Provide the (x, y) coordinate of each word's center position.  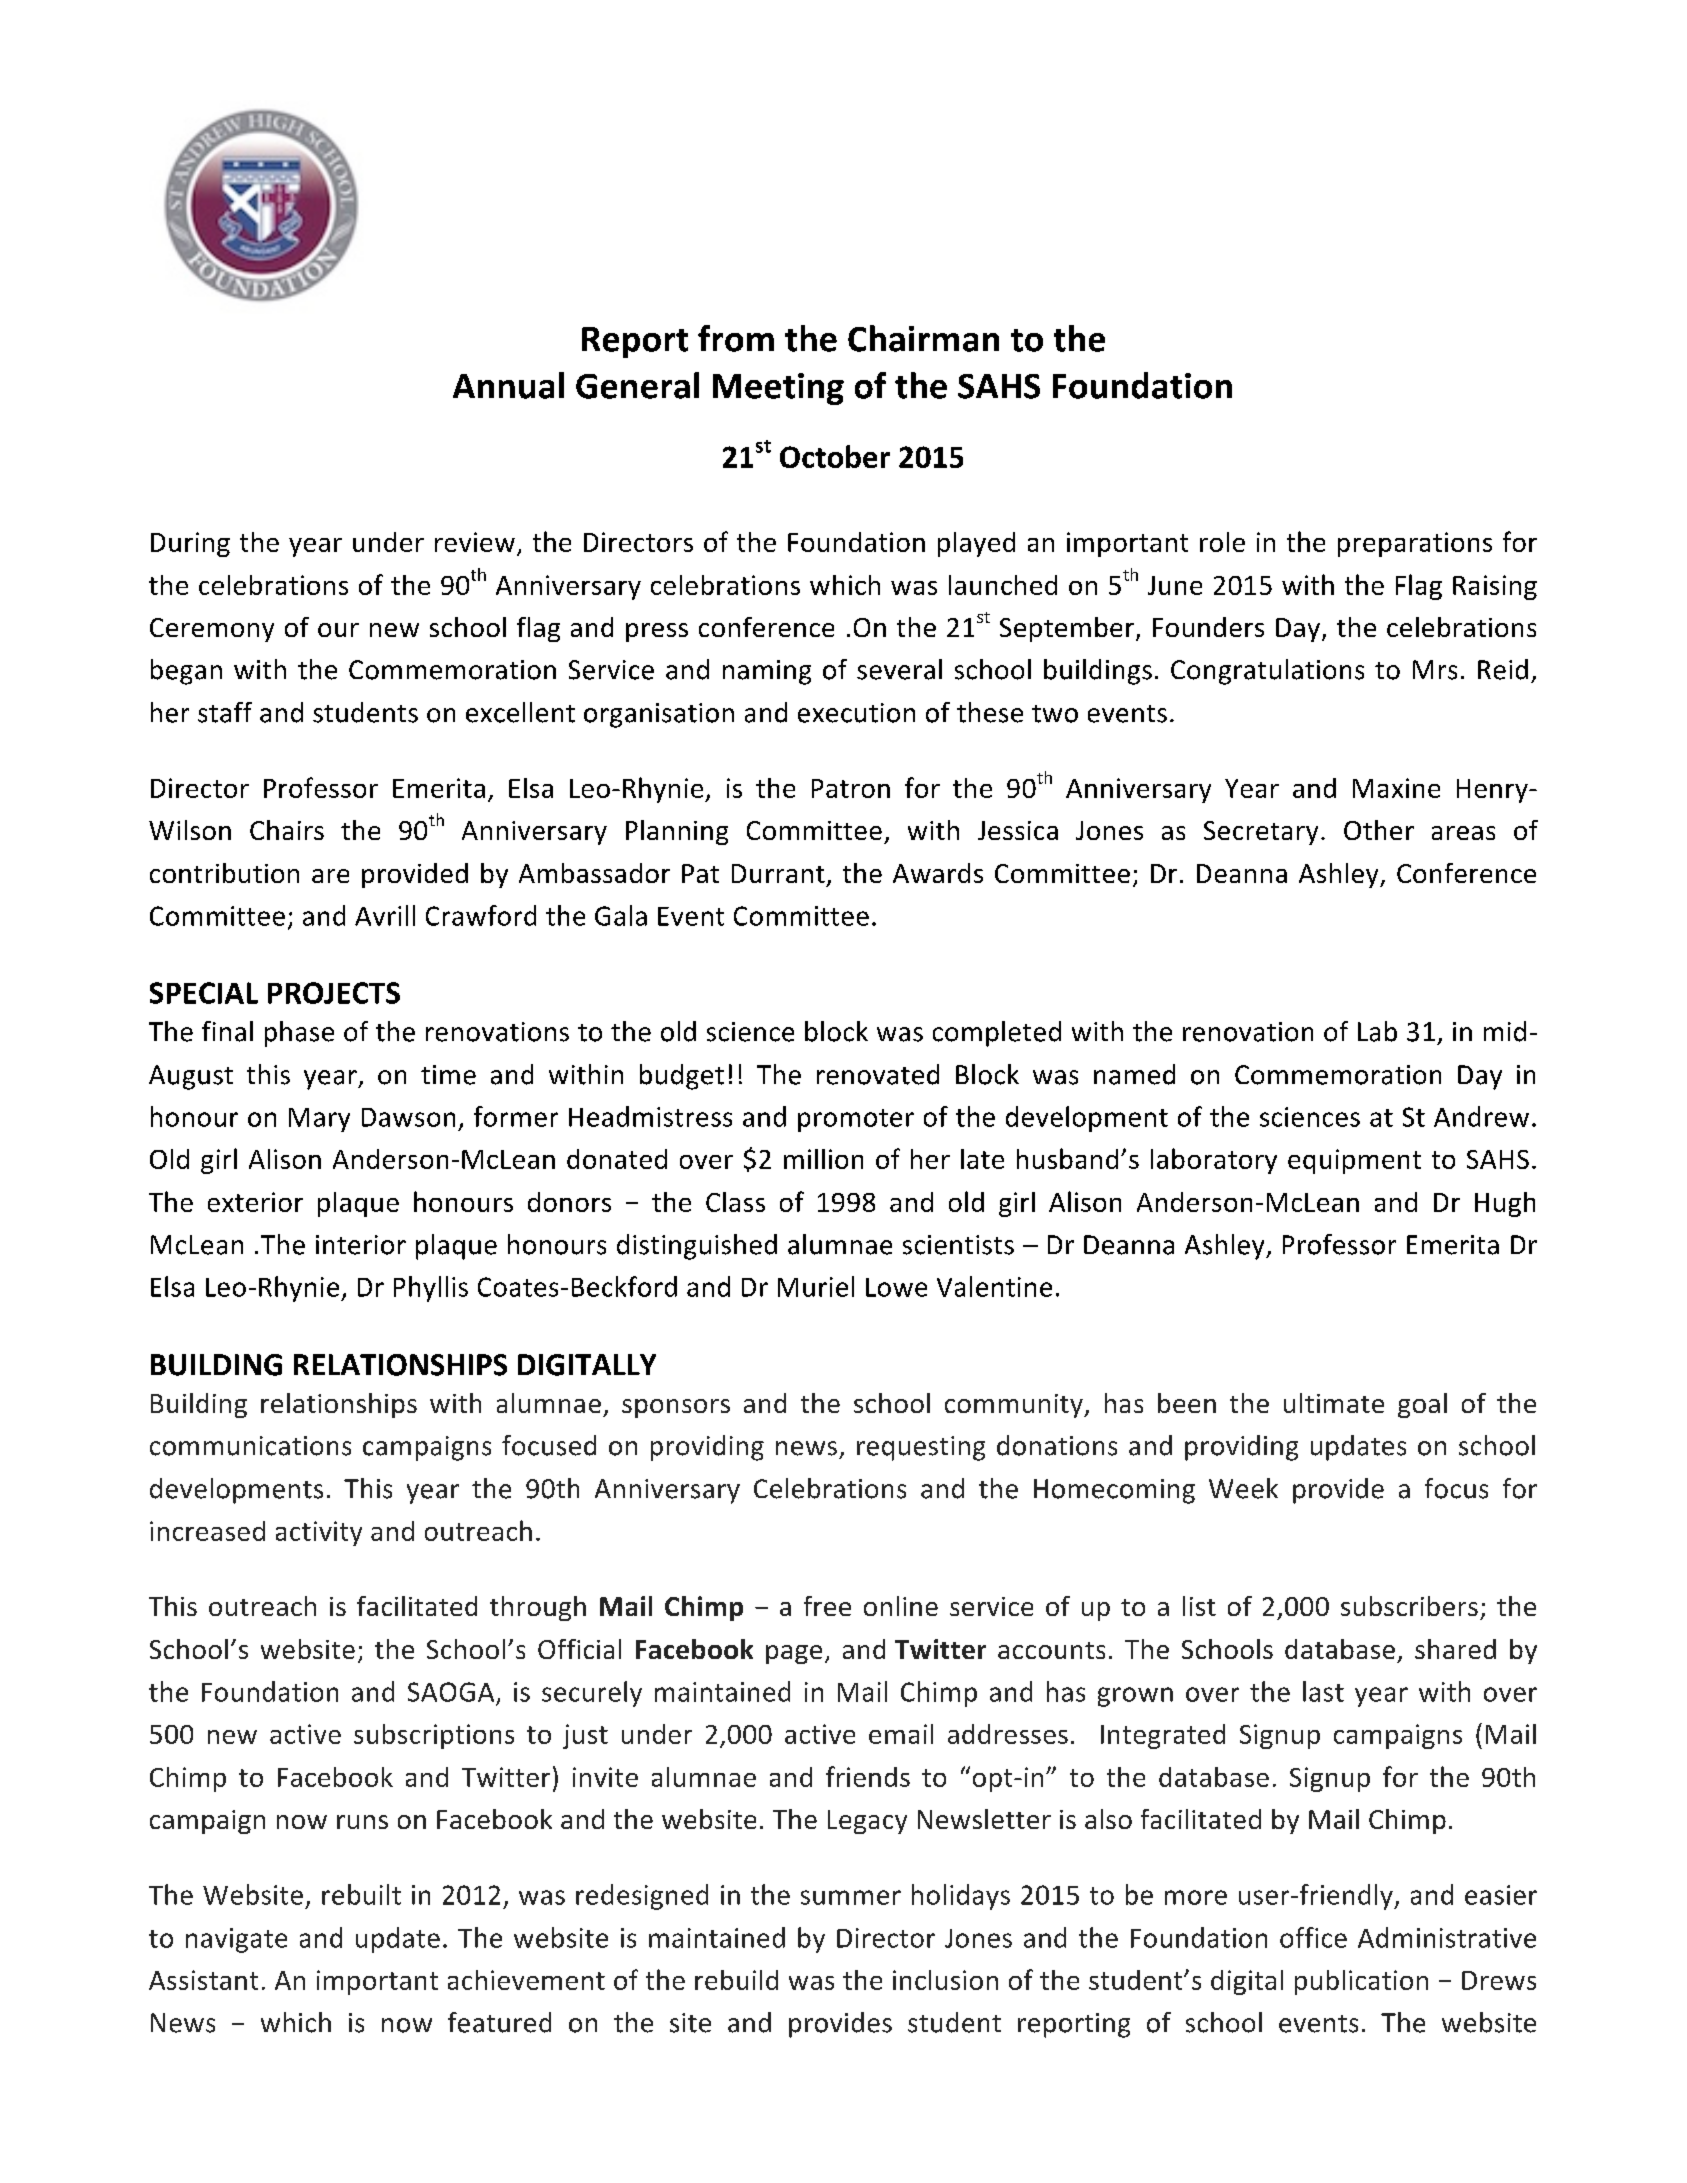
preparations (1415, 544)
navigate (236, 1940)
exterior (255, 1202)
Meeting (778, 389)
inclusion (945, 1980)
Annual (508, 385)
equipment (1354, 1161)
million (823, 1159)
